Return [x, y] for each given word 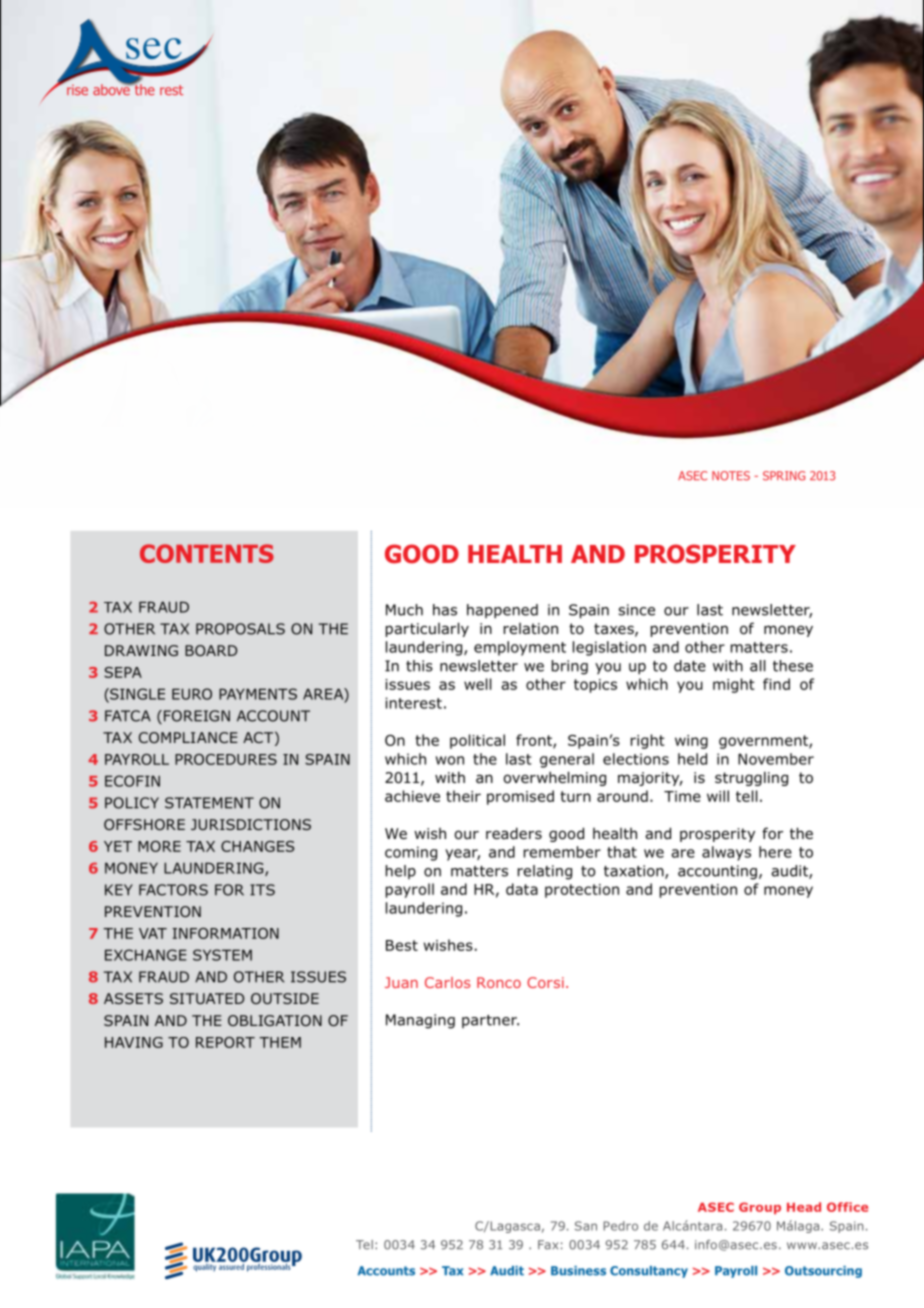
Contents [207, 553]
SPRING [784, 476]
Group [760, 1208]
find [776, 684]
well [478, 684]
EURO [192, 694]
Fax [548, 1245]
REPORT [225, 1042]
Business [578, 1271]
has [445, 610]
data [522, 889]
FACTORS [173, 890]
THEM [280, 1042]
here [775, 852]
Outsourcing [823, 1272]
